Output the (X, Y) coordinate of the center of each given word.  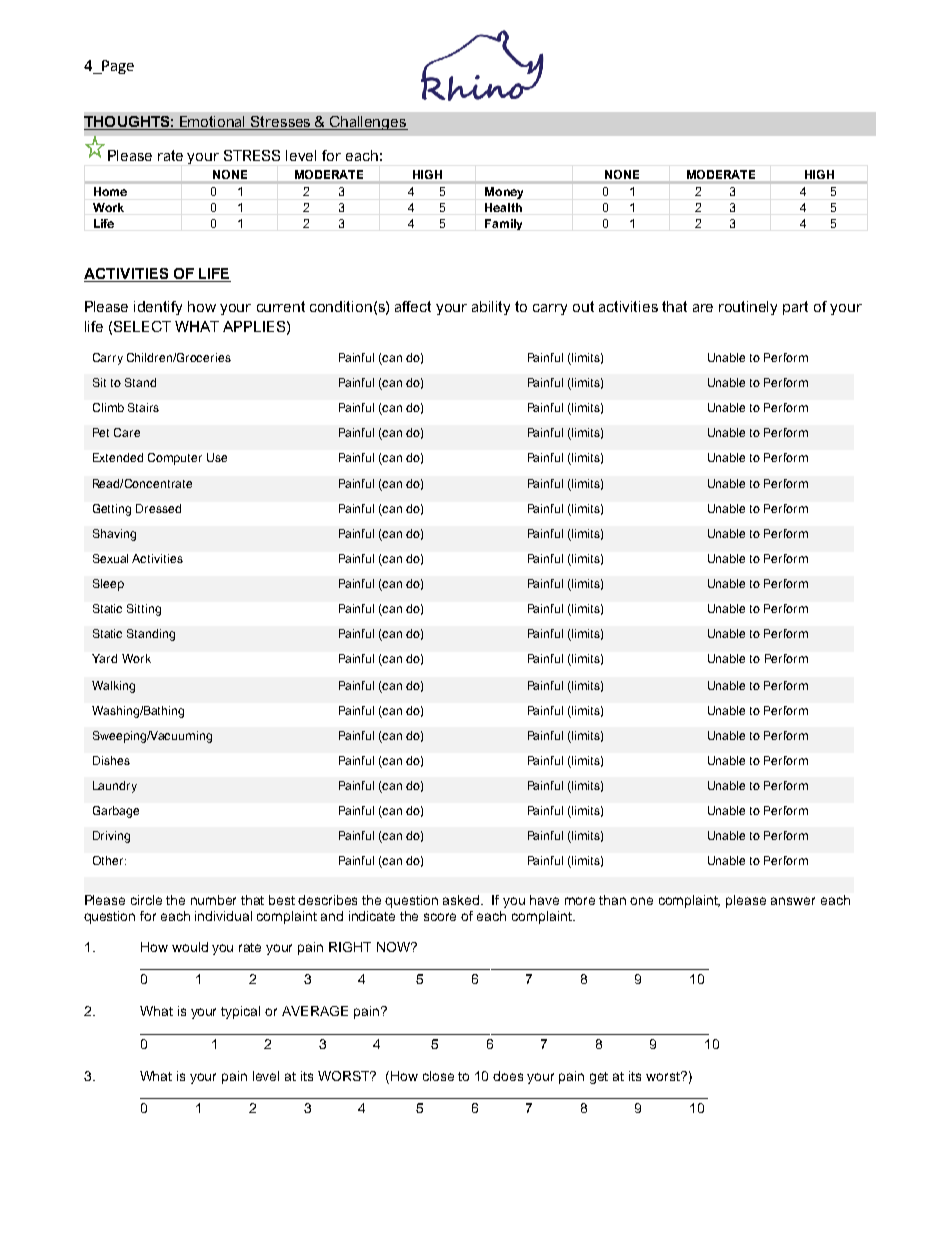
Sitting (144, 610)
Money (504, 193)
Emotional (213, 123)
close (438, 1076)
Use (217, 457)
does (508, 1076)
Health (503, 207)
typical (240, 1012)
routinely (748, 308)
